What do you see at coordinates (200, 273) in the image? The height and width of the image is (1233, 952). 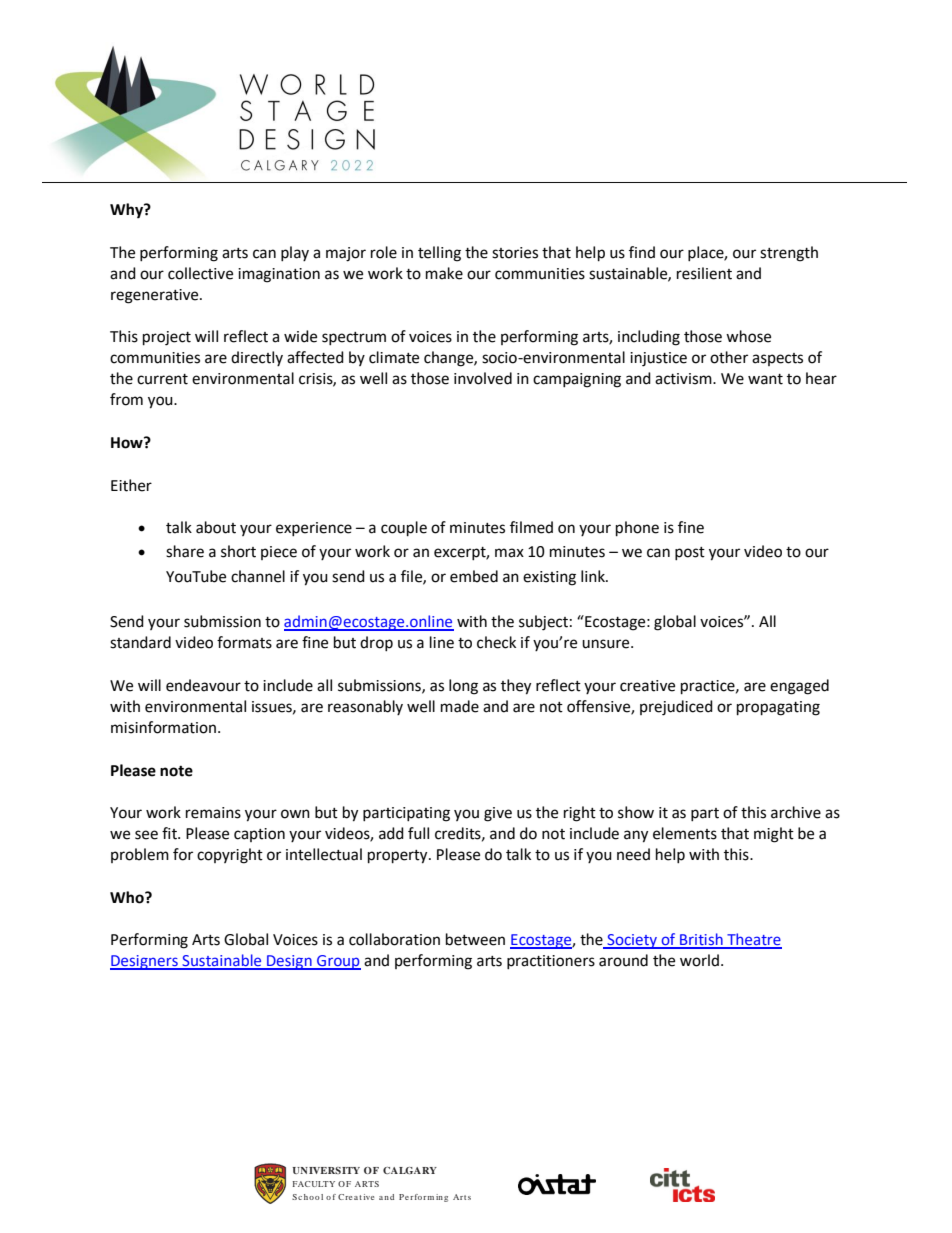 I see `collective` at bounding box center [200, 273].
